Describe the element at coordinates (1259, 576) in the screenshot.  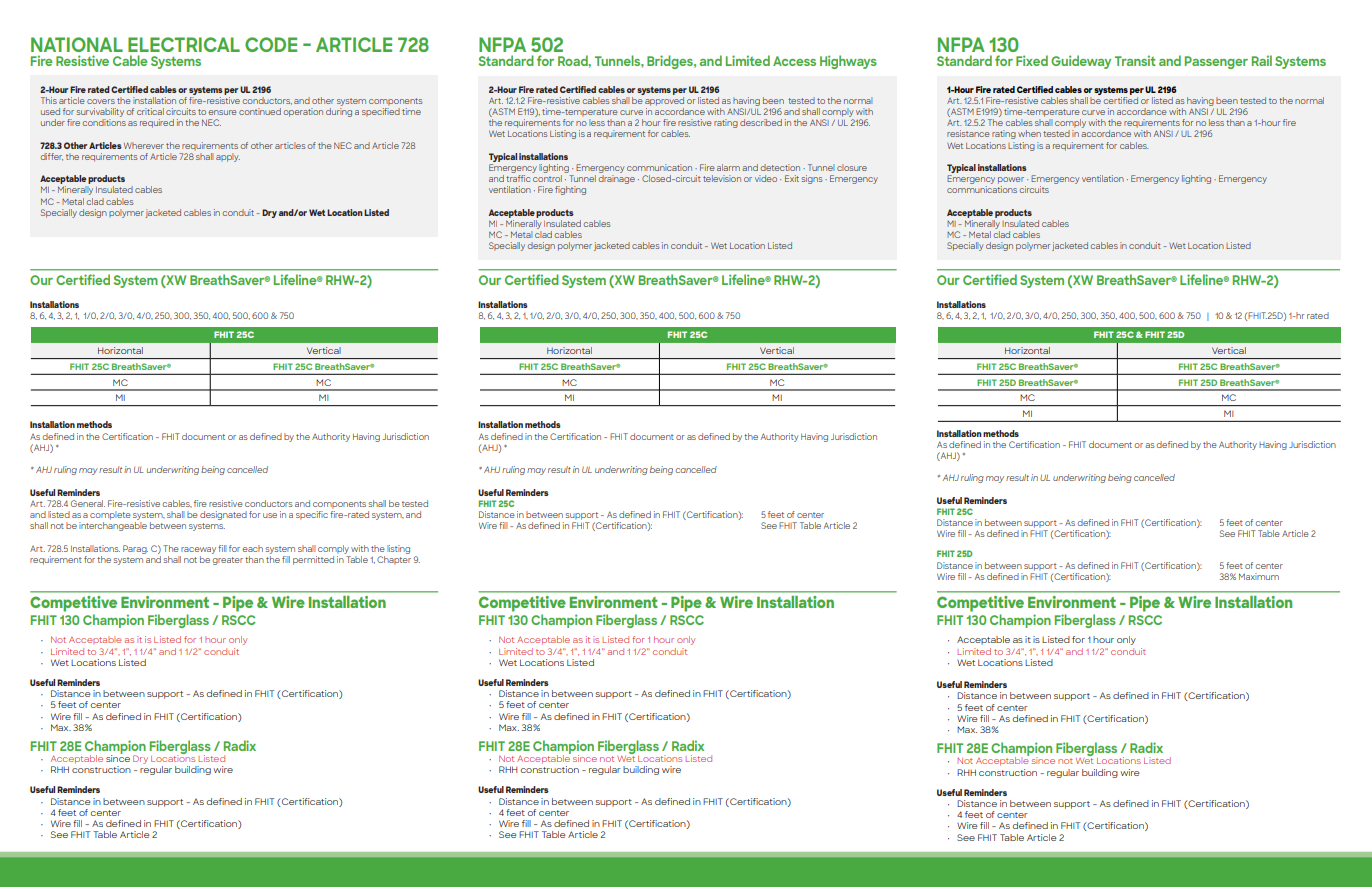
I see `Maximum` at that location.
